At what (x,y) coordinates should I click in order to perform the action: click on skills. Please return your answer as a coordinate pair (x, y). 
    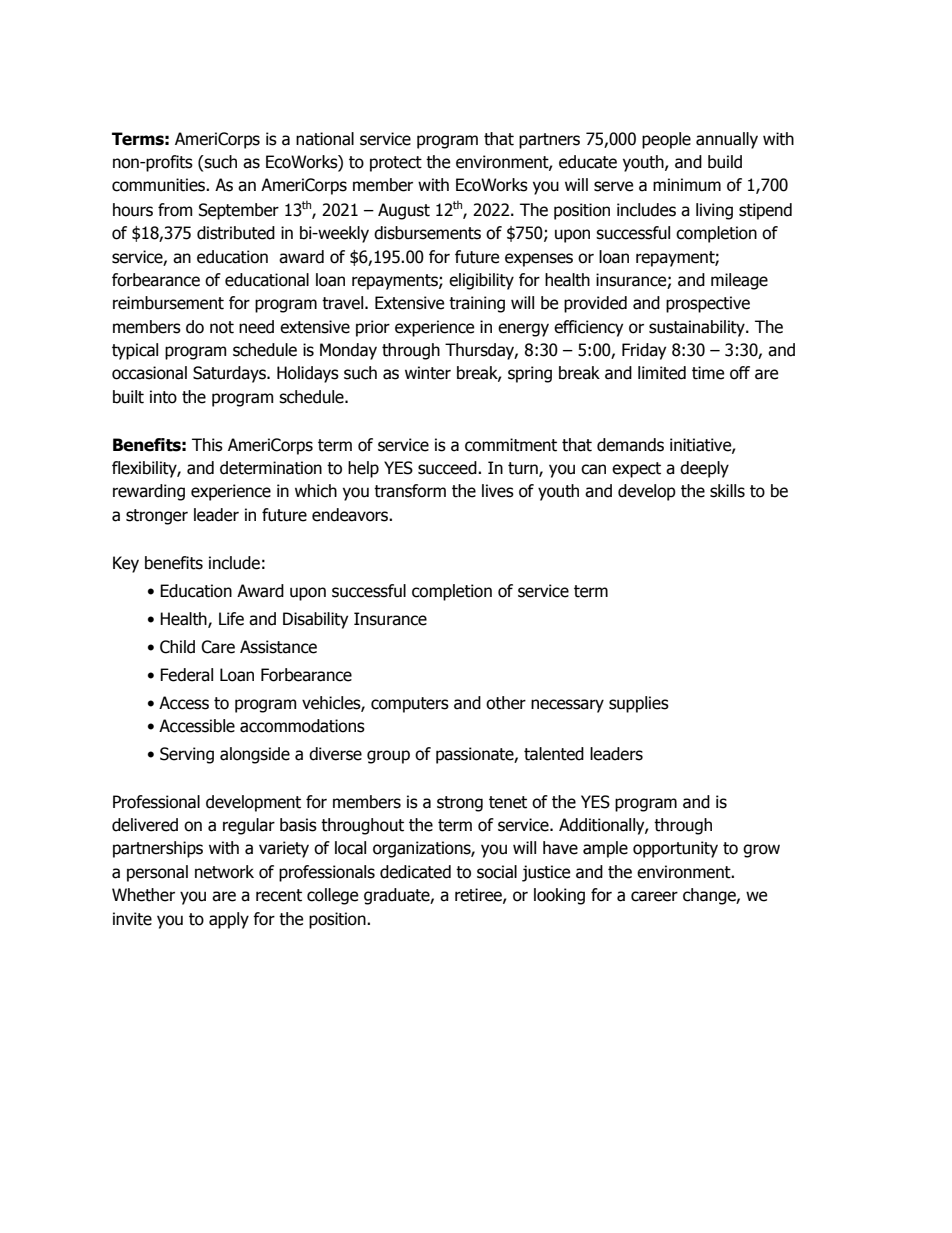
    Looking at the image, I should click on (727, 491).
